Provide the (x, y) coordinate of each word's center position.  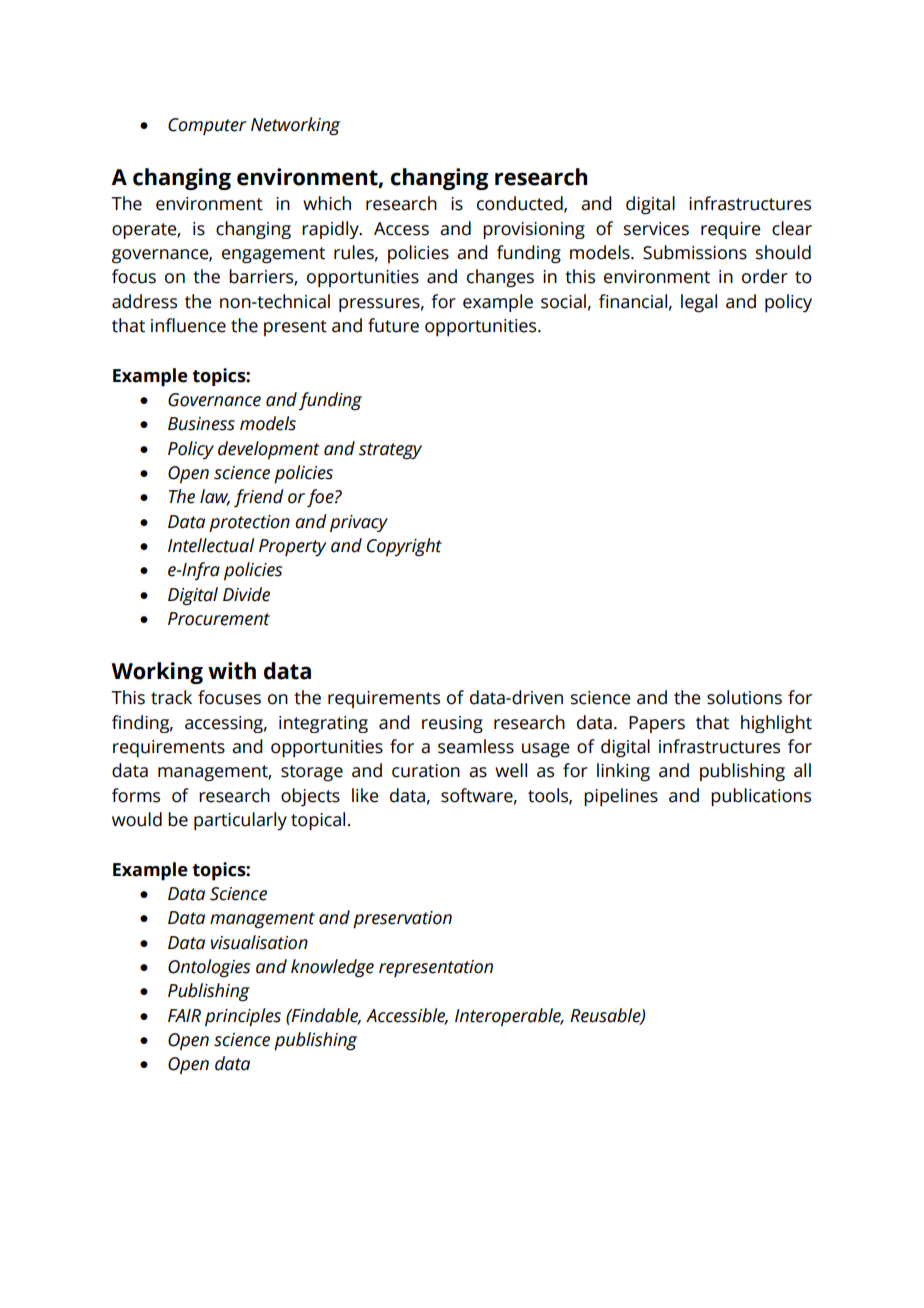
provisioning (534, 230)
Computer (207, 126)
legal (699, 303)
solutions (744, 697)
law (215, 497)
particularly (240, 821)
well (511, 770)
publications (761, 797)
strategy (390, 451)
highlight (776, 724)
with (232, 671)
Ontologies (209, 968)
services (656, 229)
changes (500, 278)
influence (188, 325)
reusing (452, 724)
